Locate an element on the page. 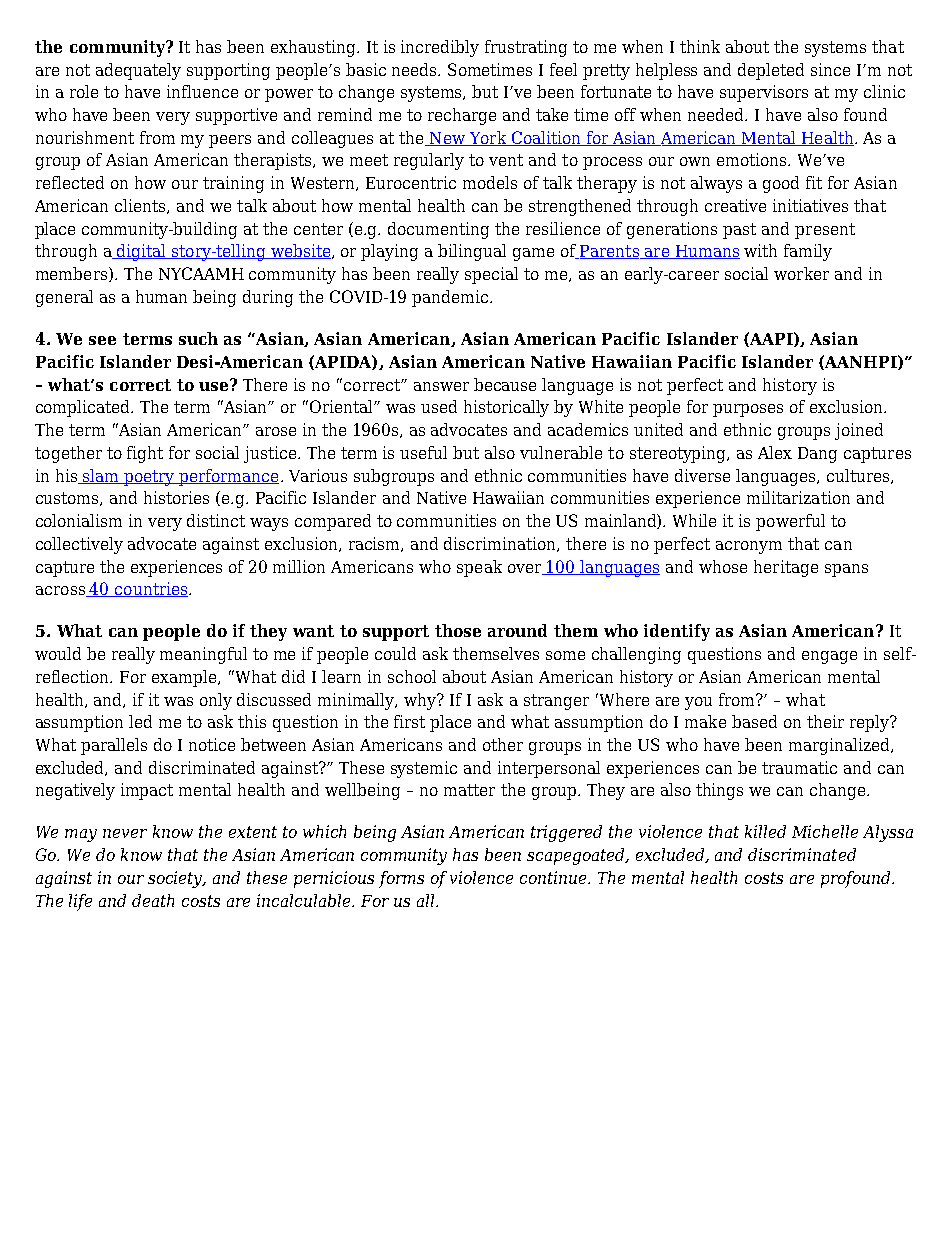  poetry is located at coordinates (149, 478).
